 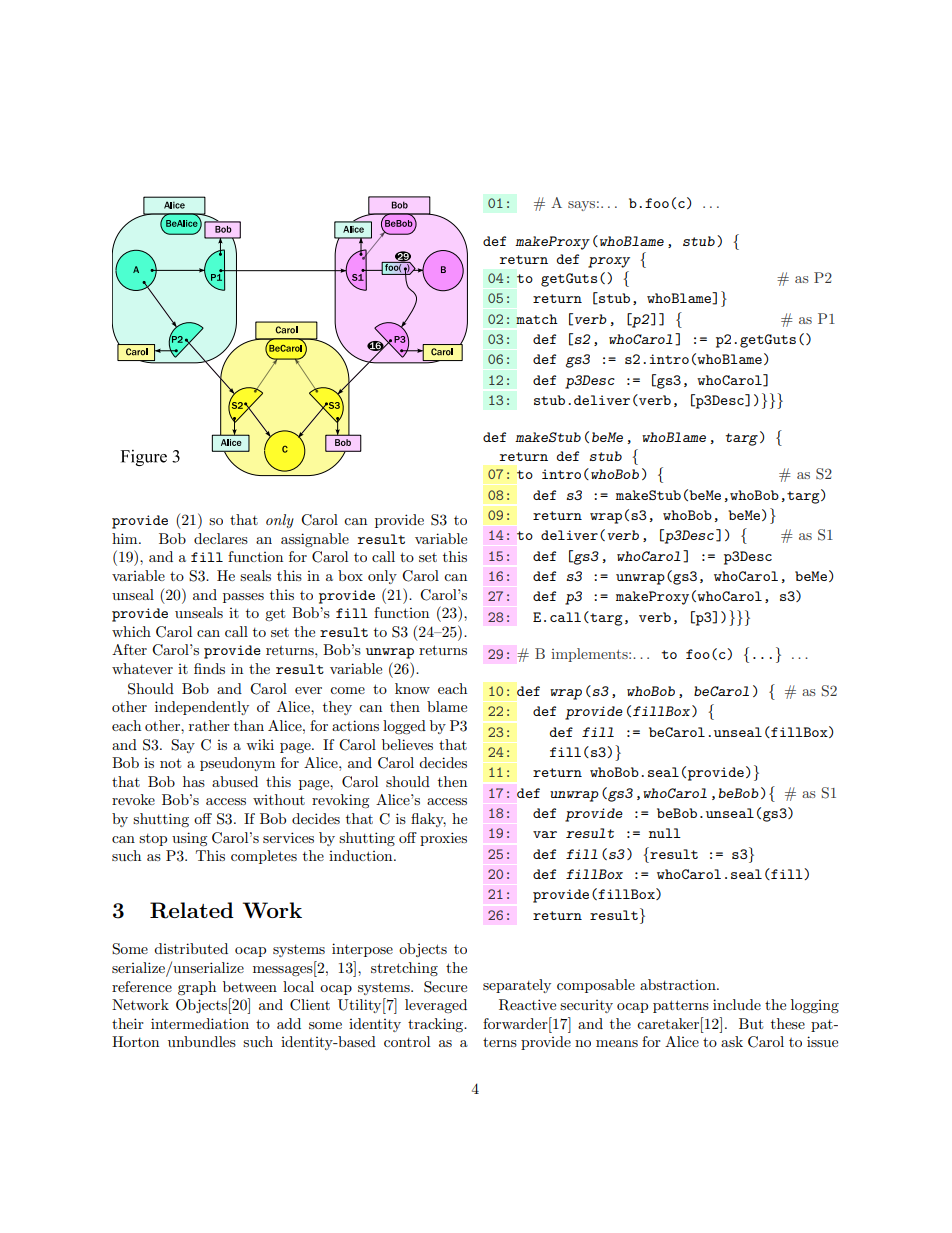 What do you see at coordinates (437, 1025) in the document?
I see `tracking` at bounding box center [437, 1025].
